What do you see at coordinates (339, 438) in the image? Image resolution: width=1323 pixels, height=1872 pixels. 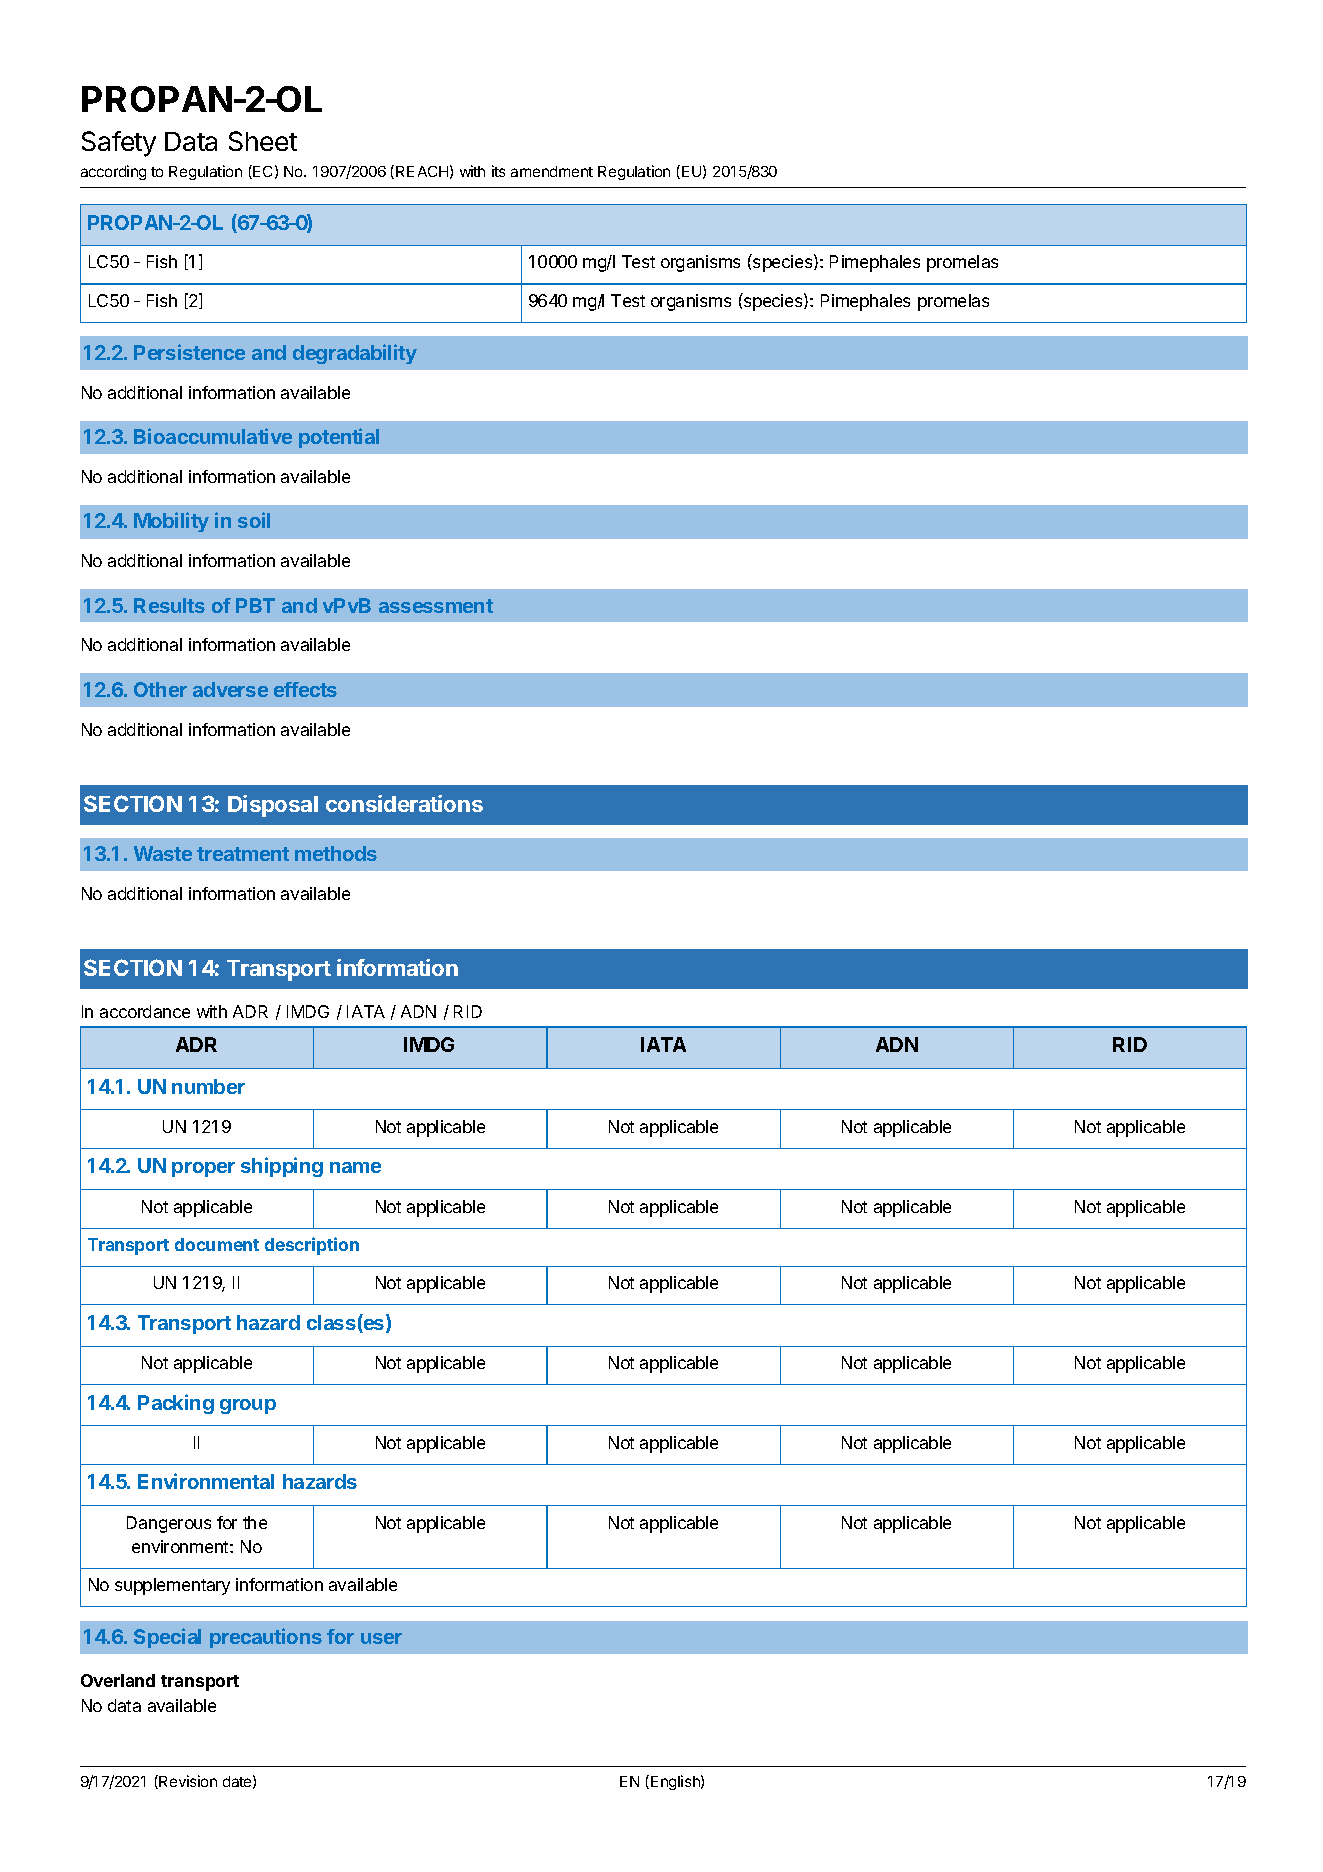 I see `potential` at bounding box center [339, 438].
